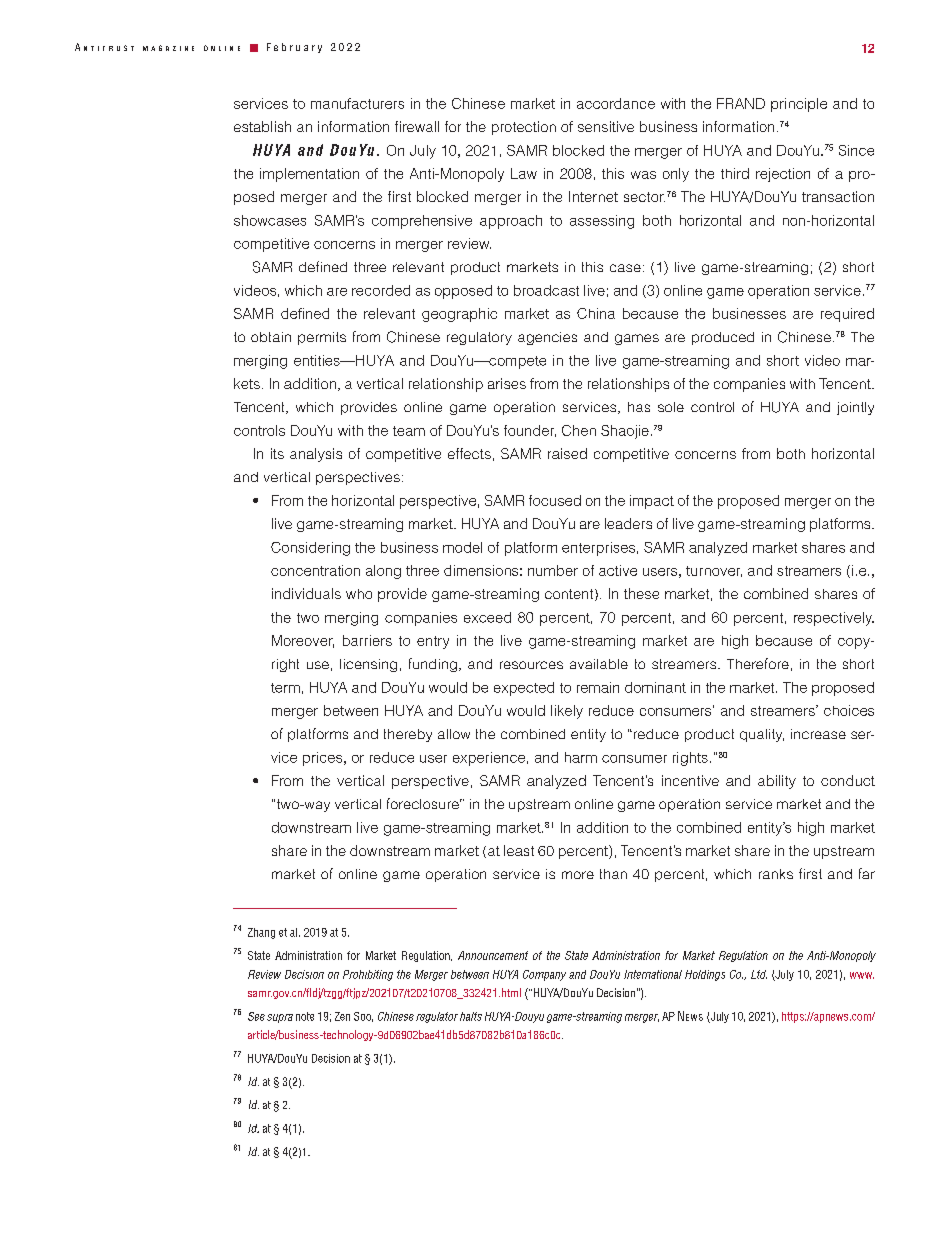  Describe the element at coordinates (799, 105) in the page. I see `principle` at that location.
